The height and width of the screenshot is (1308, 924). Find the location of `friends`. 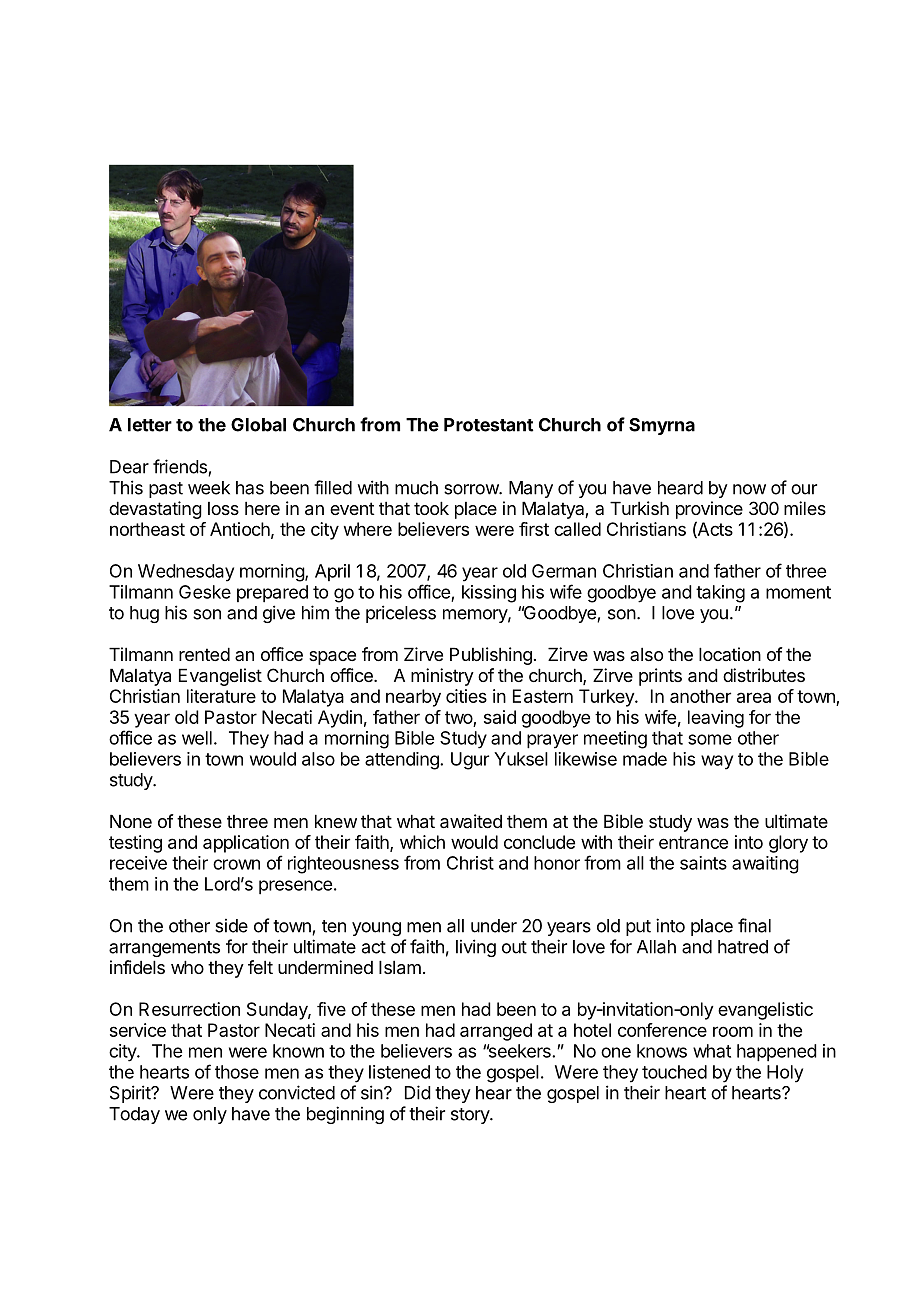

friends is located at coordinates (181, 467).
